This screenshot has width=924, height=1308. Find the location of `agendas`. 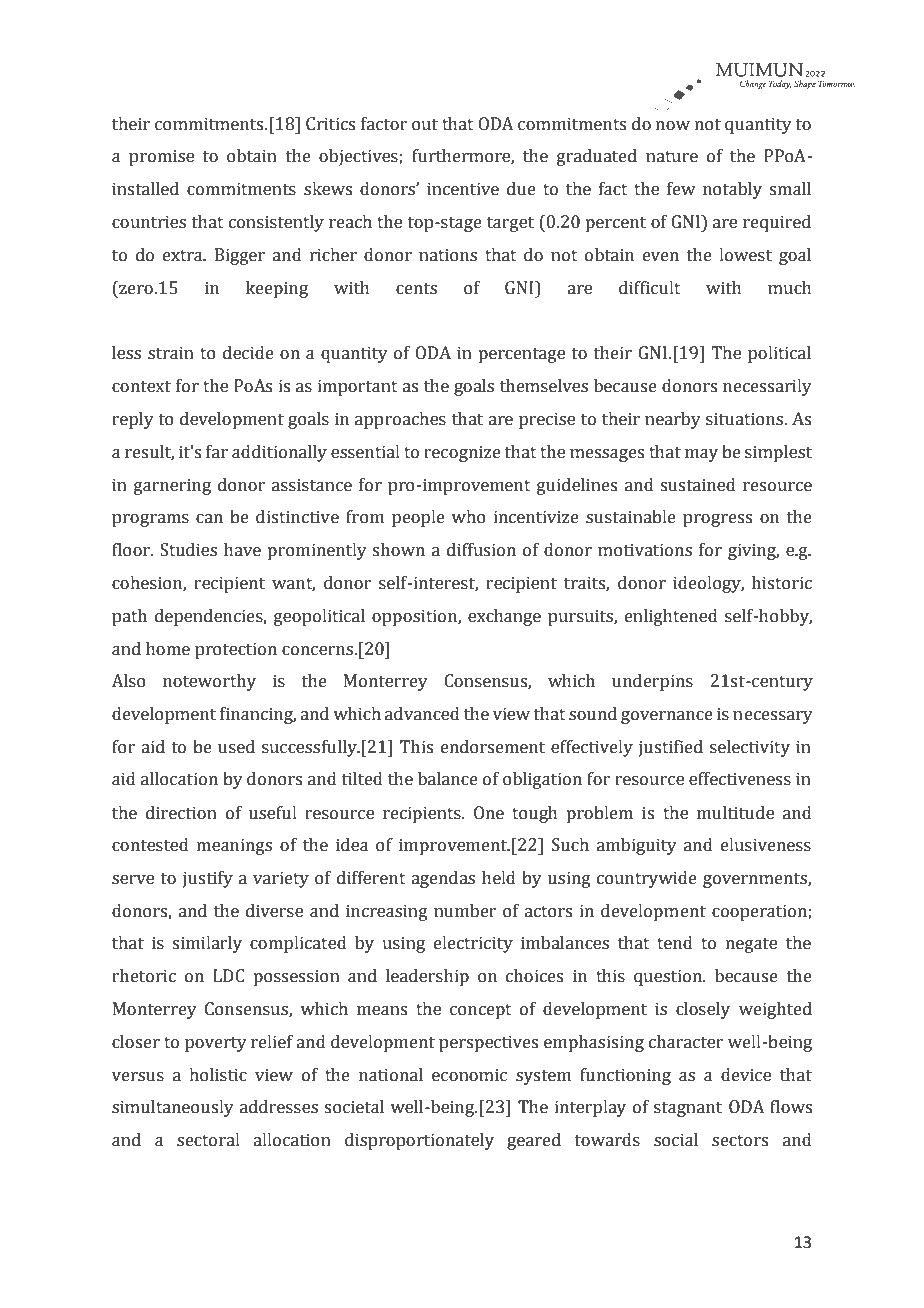

agendas is located at coordinates (443, 879).
